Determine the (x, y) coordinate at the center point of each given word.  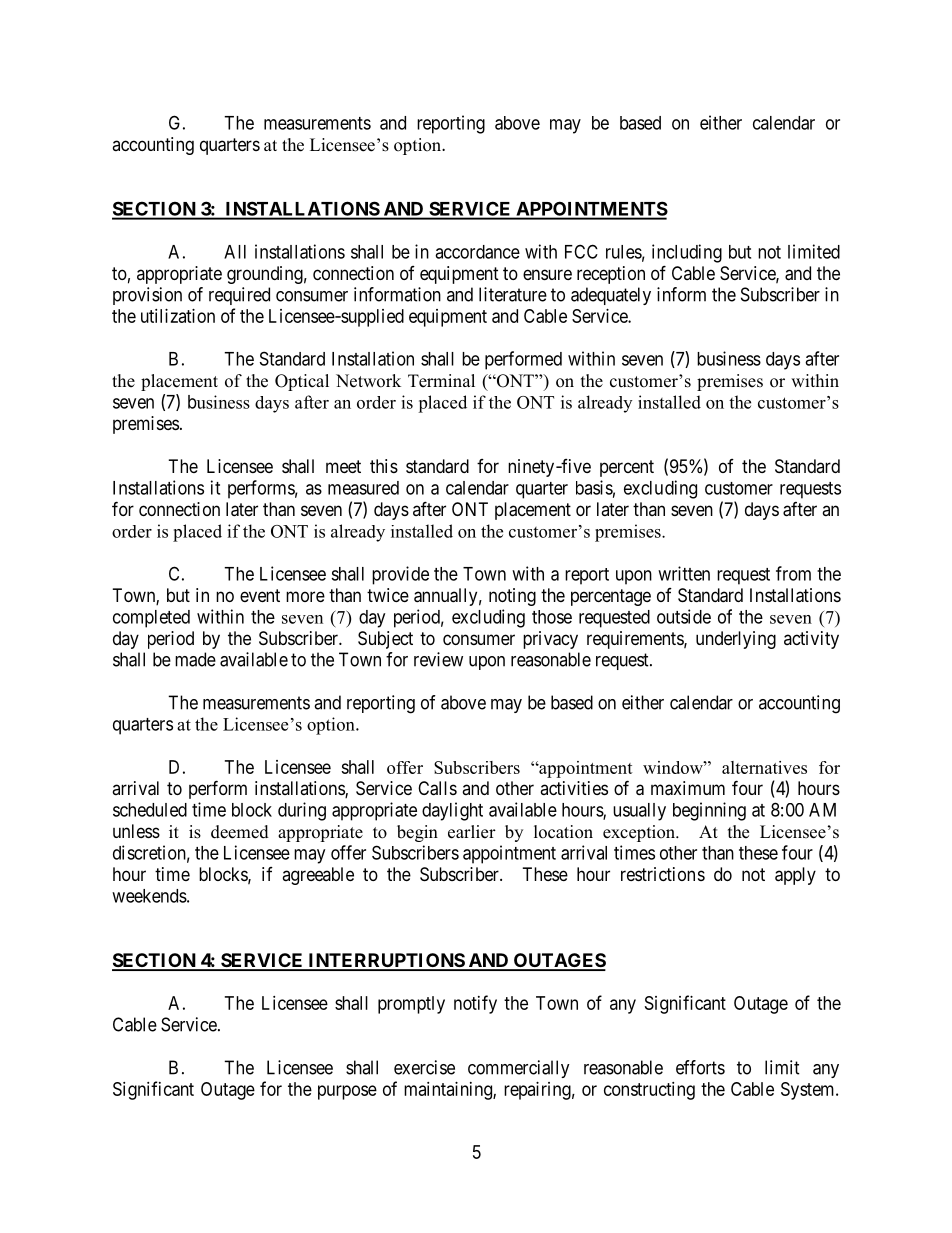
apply (795, 876)
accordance (477, 252)
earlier (472, 832)
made (195, 659)
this (384, 466)
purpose (347, 1092)
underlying (736, 640)
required (239, 296)
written (684, 573)
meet (343, 466)
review (438, 659)
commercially (519, 1069)
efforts (700, 1067)
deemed (240, 832)
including (687, 253)
